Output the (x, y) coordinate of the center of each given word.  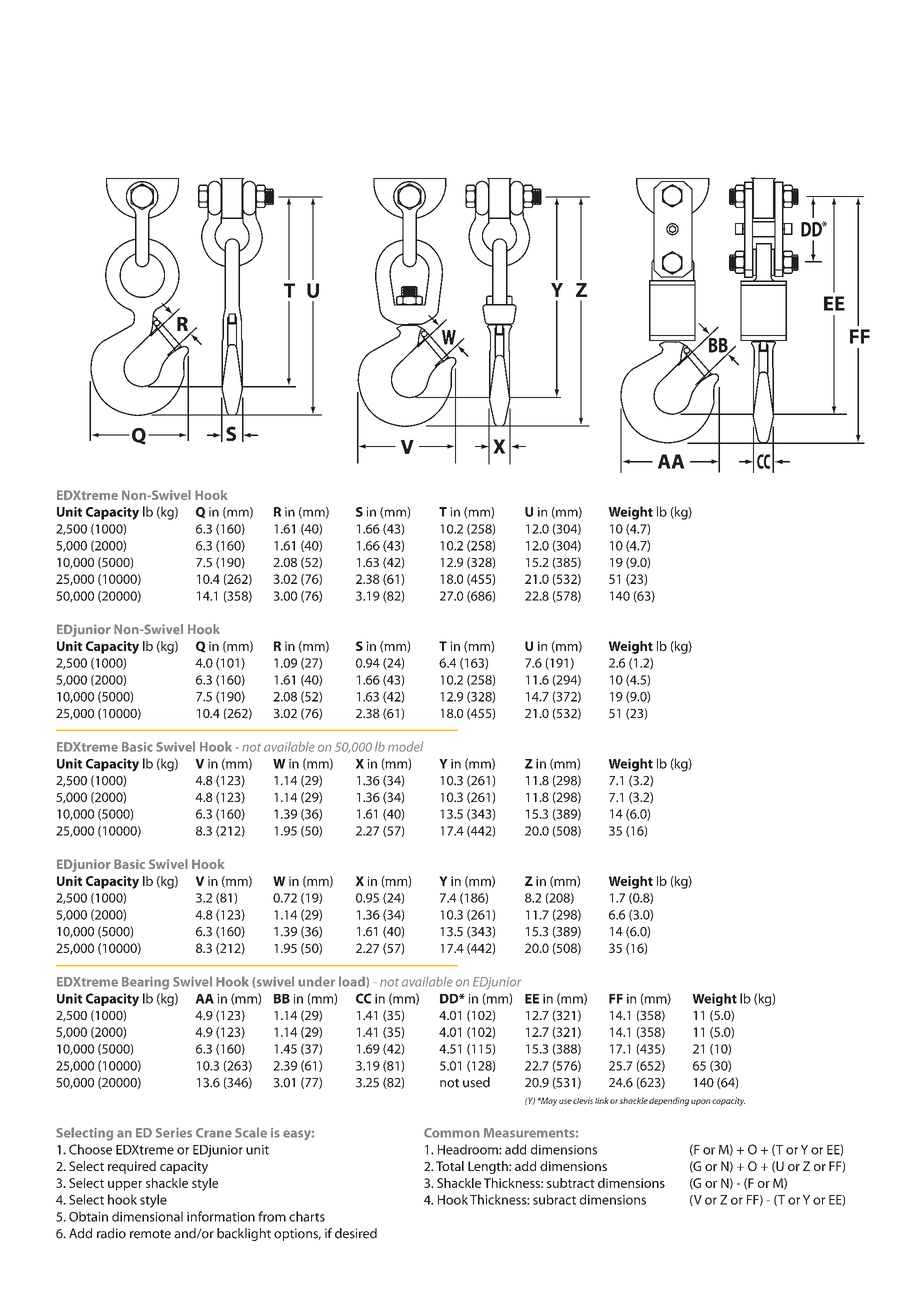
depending (669, 1101)
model (405, 746)
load (353, 982)
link (602, 1100)
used (476, 1082)
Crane (214, 1133)
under (316, 981)
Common (452, 1133)
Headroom (469, 1149)
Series (174, 1132)
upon (700, 1102)
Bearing (145, 983)
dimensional (147, 1216)
